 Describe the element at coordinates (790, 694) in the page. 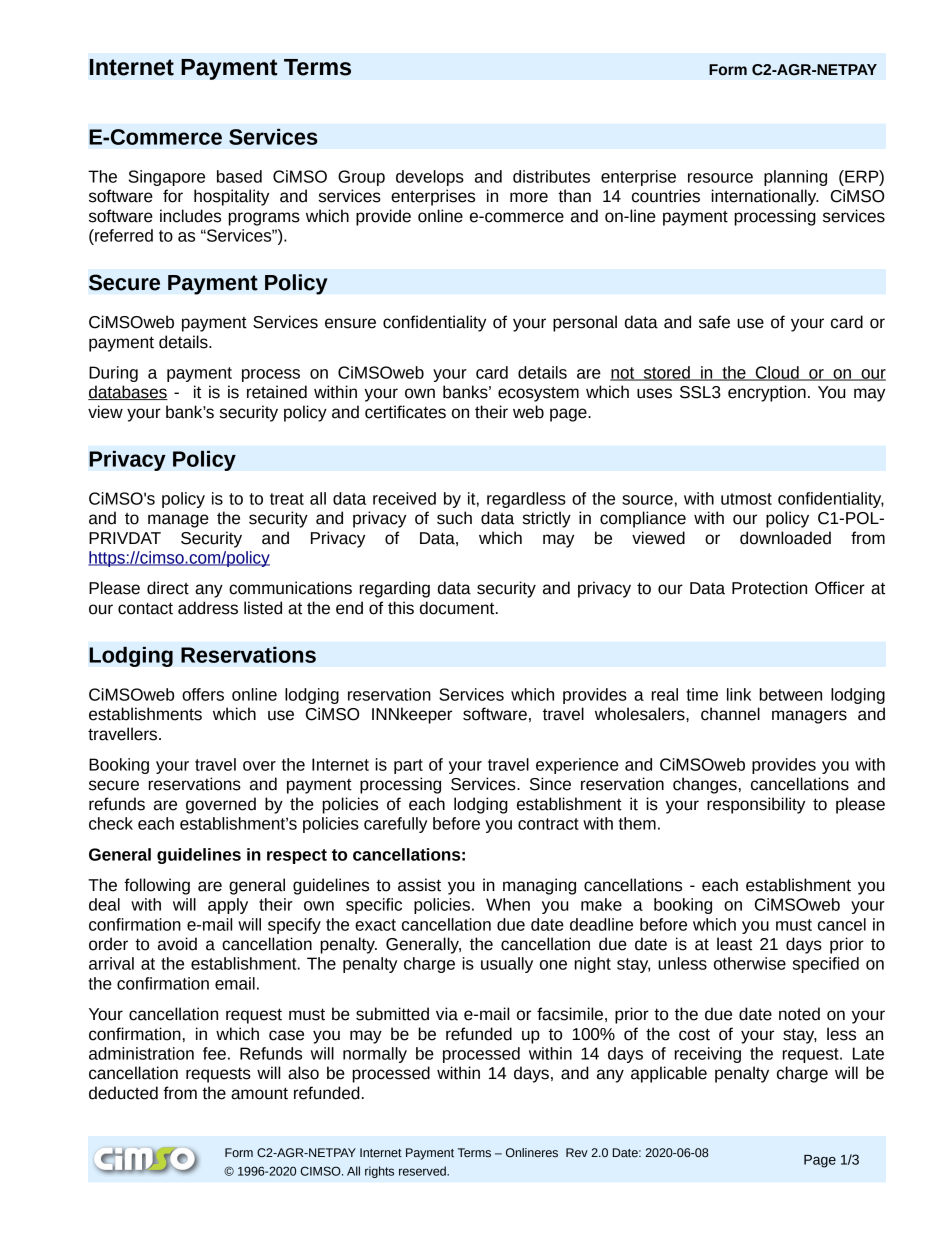

I see `between` at that location.
